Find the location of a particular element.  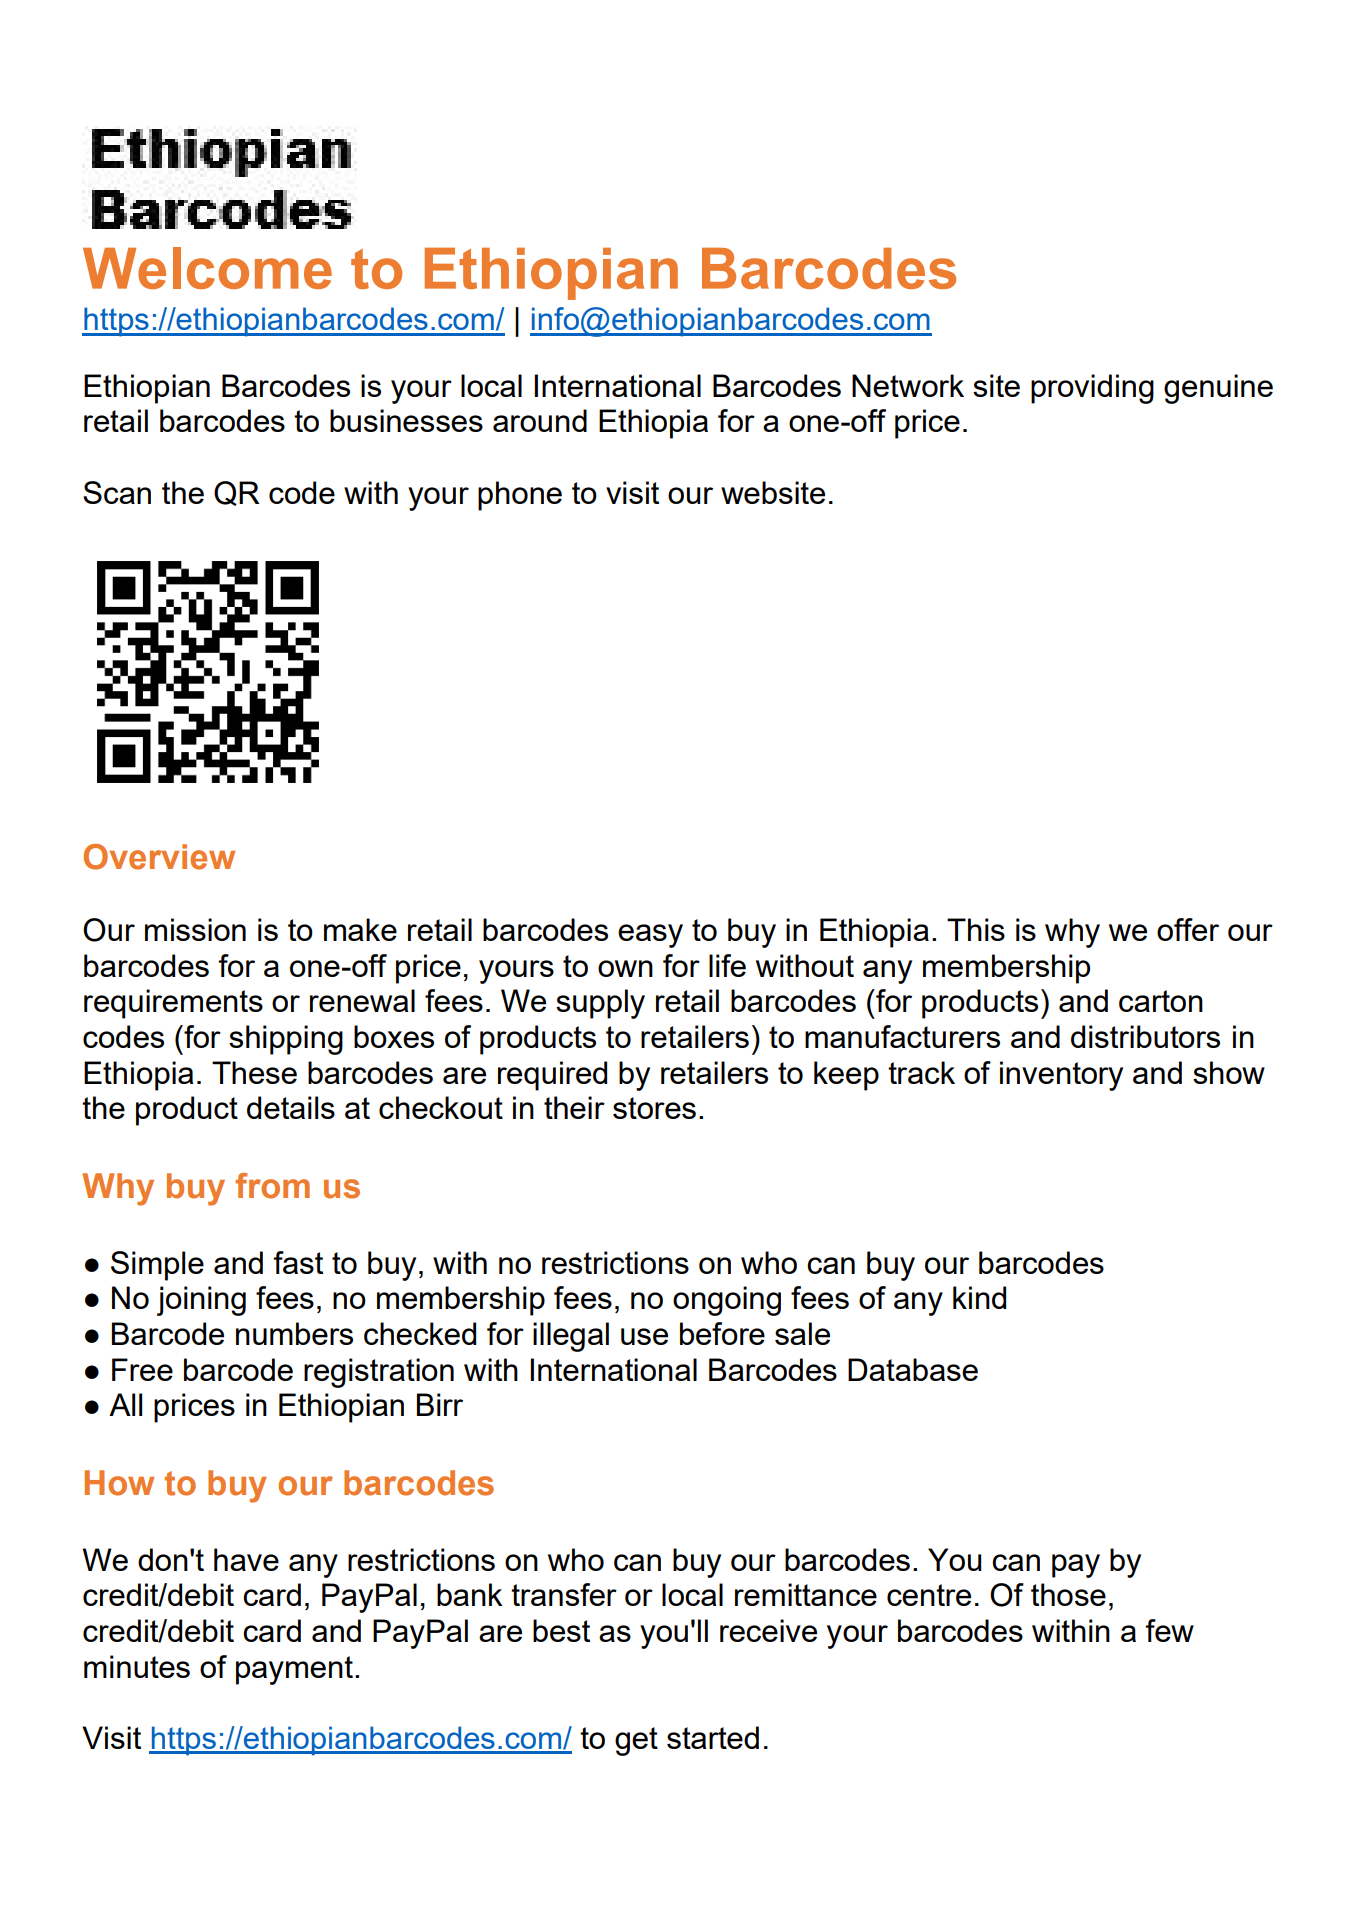

providing is located at coordinates (1092, 389).
